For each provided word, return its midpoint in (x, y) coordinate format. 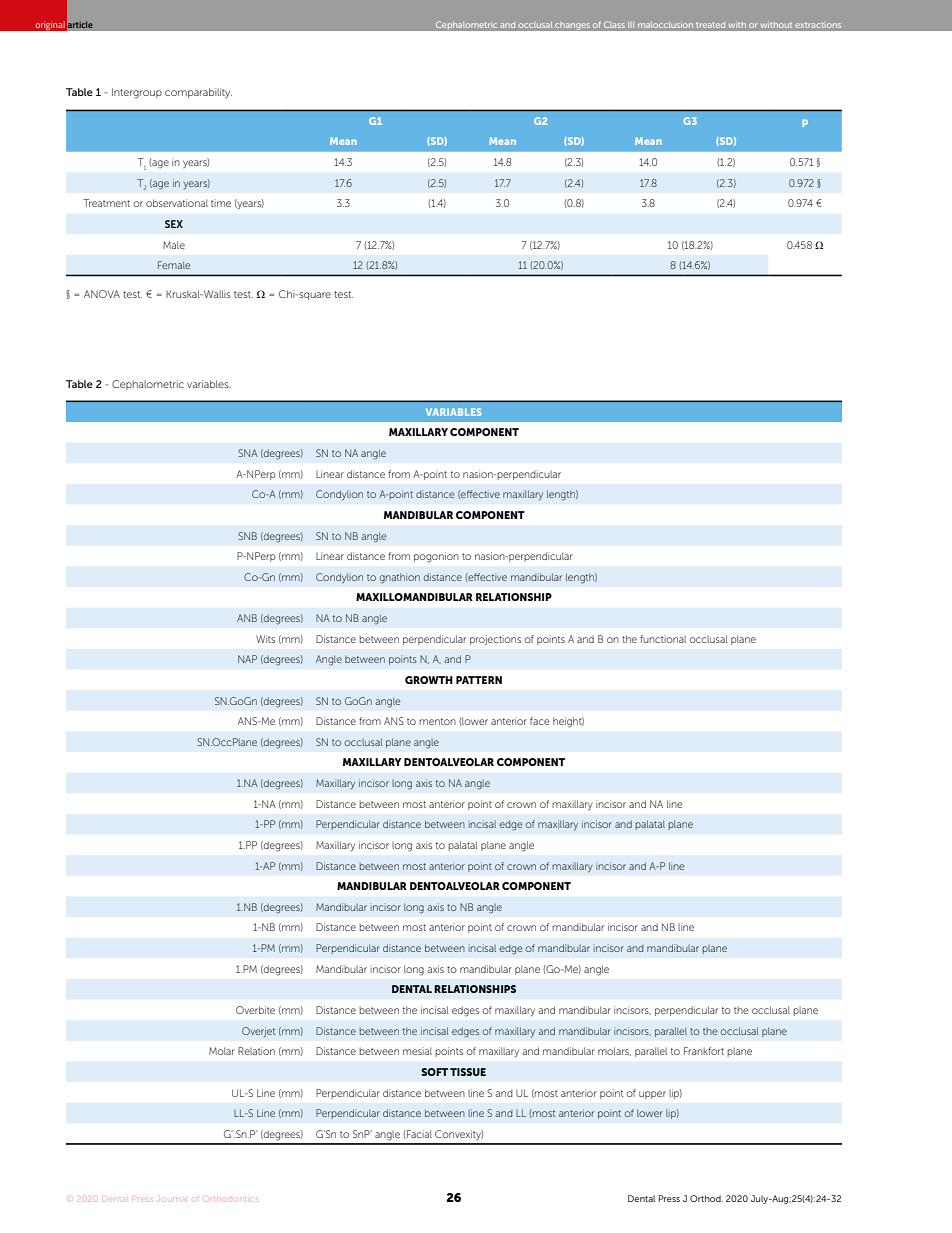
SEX (174, 224)
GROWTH (429, 680)
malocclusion (665, 25)
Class (614, 24)
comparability (198, 93)
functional (663, 639)
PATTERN (479, 680)
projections (495, 640)
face (540, 721)
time (221, 203)
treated (710, 25)
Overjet (258, 1032)
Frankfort (704, 1051)
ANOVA (102, 294)
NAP (247, 659)
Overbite (255, 1010)
